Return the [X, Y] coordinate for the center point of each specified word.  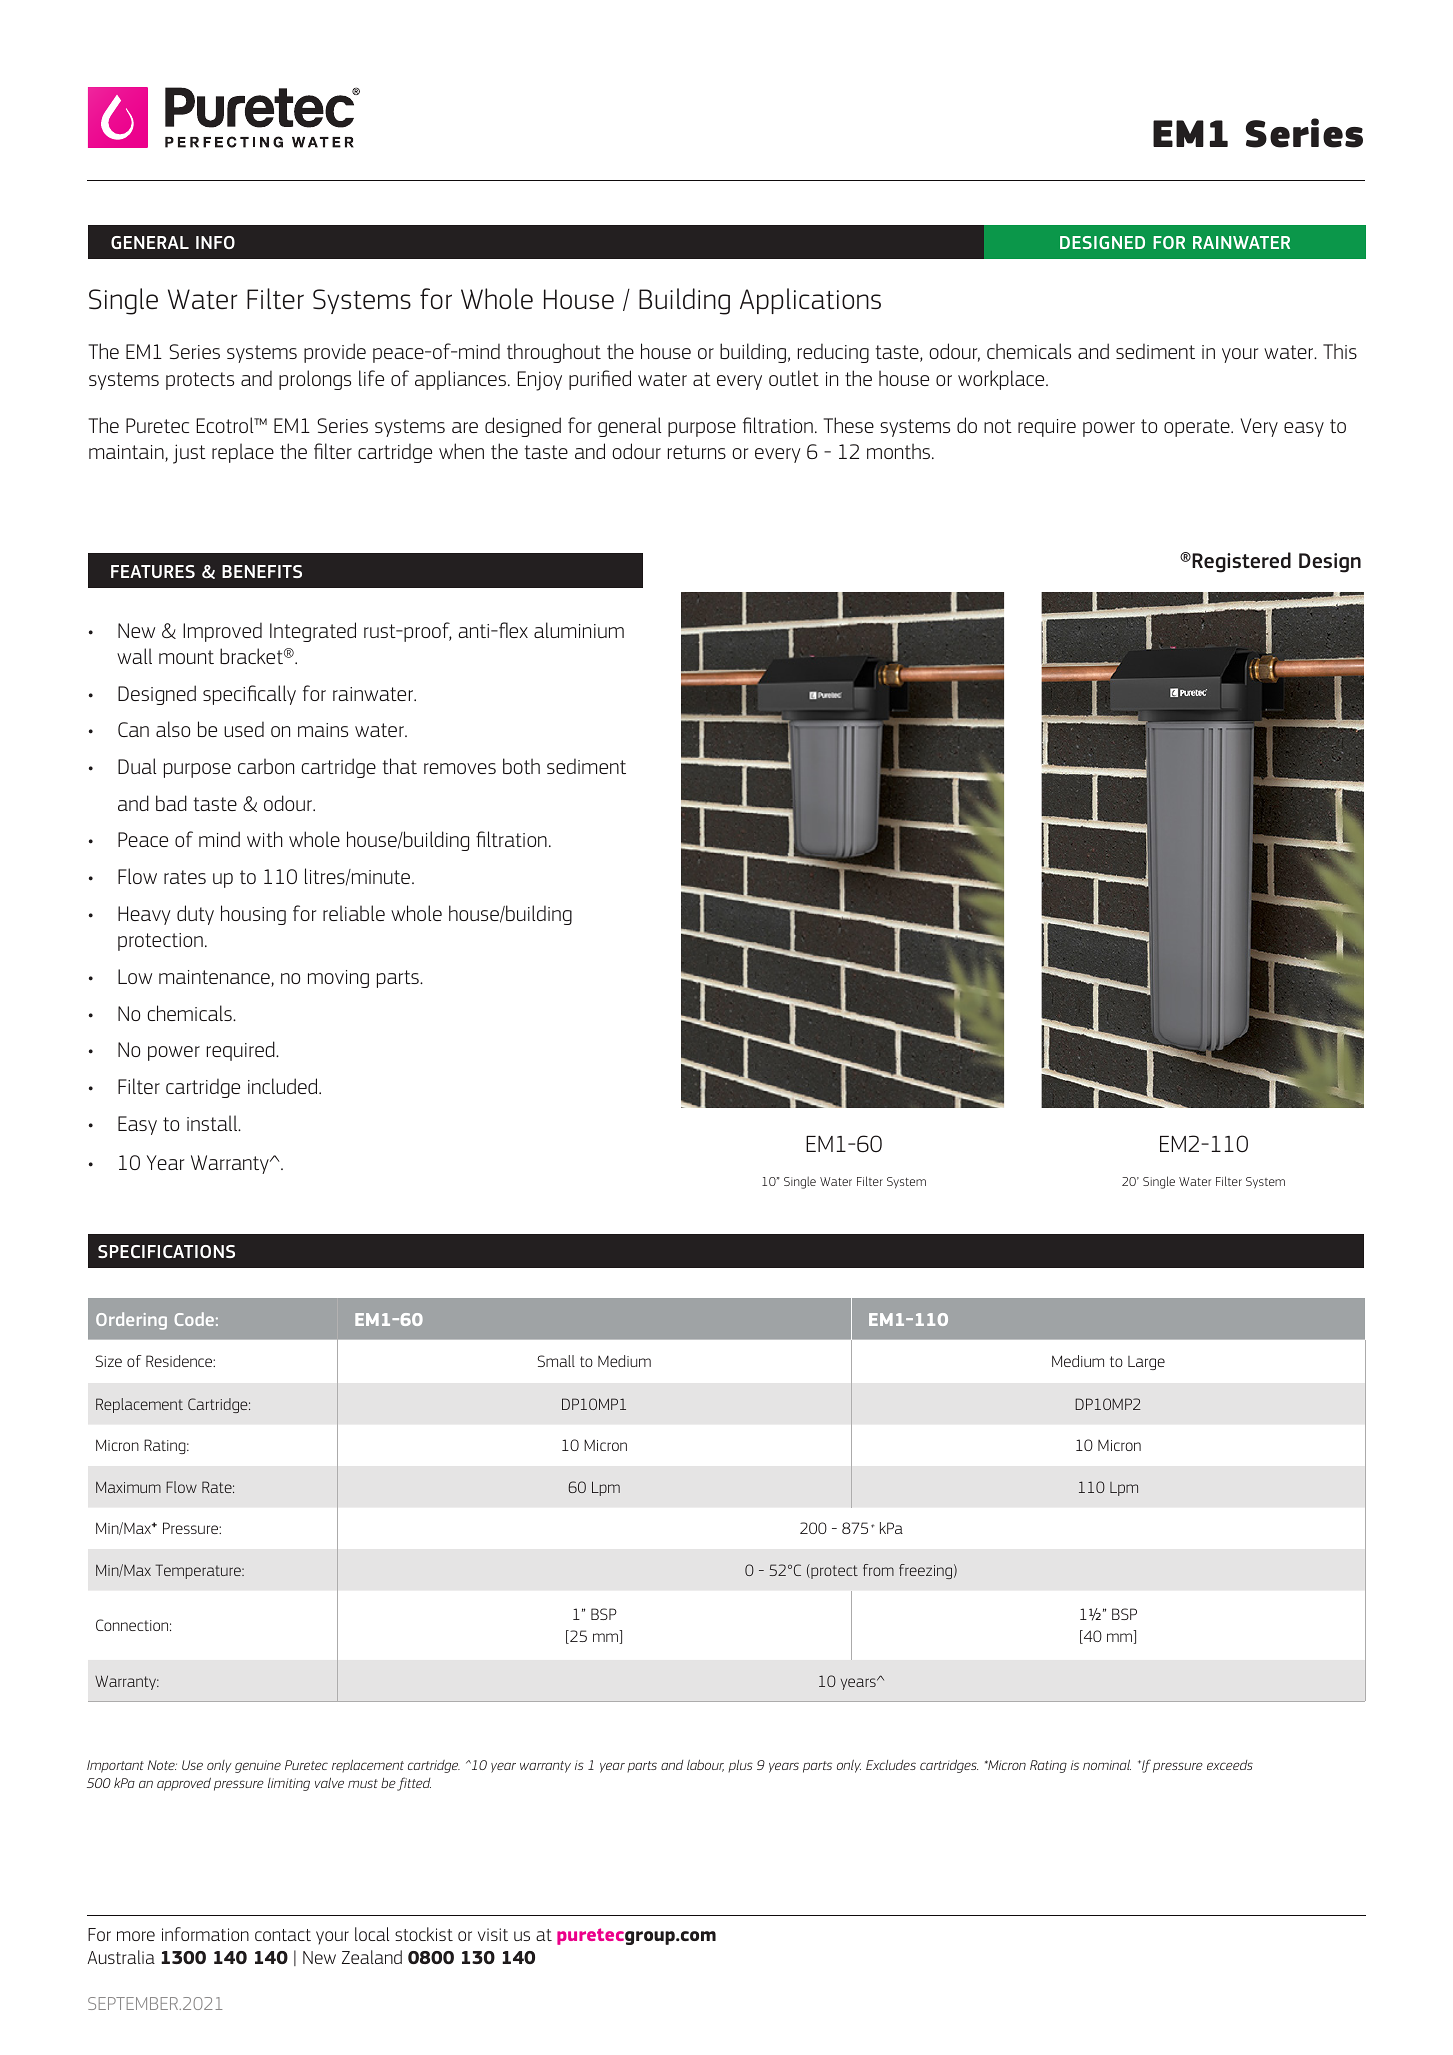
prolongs [315, 380]
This [1340, 351]
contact [283, 1935]
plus [740, 1766]
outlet [794, 378]
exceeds [1230, 1765]
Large [1146, 1363]
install [213, 1123]
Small [556, 1361]
